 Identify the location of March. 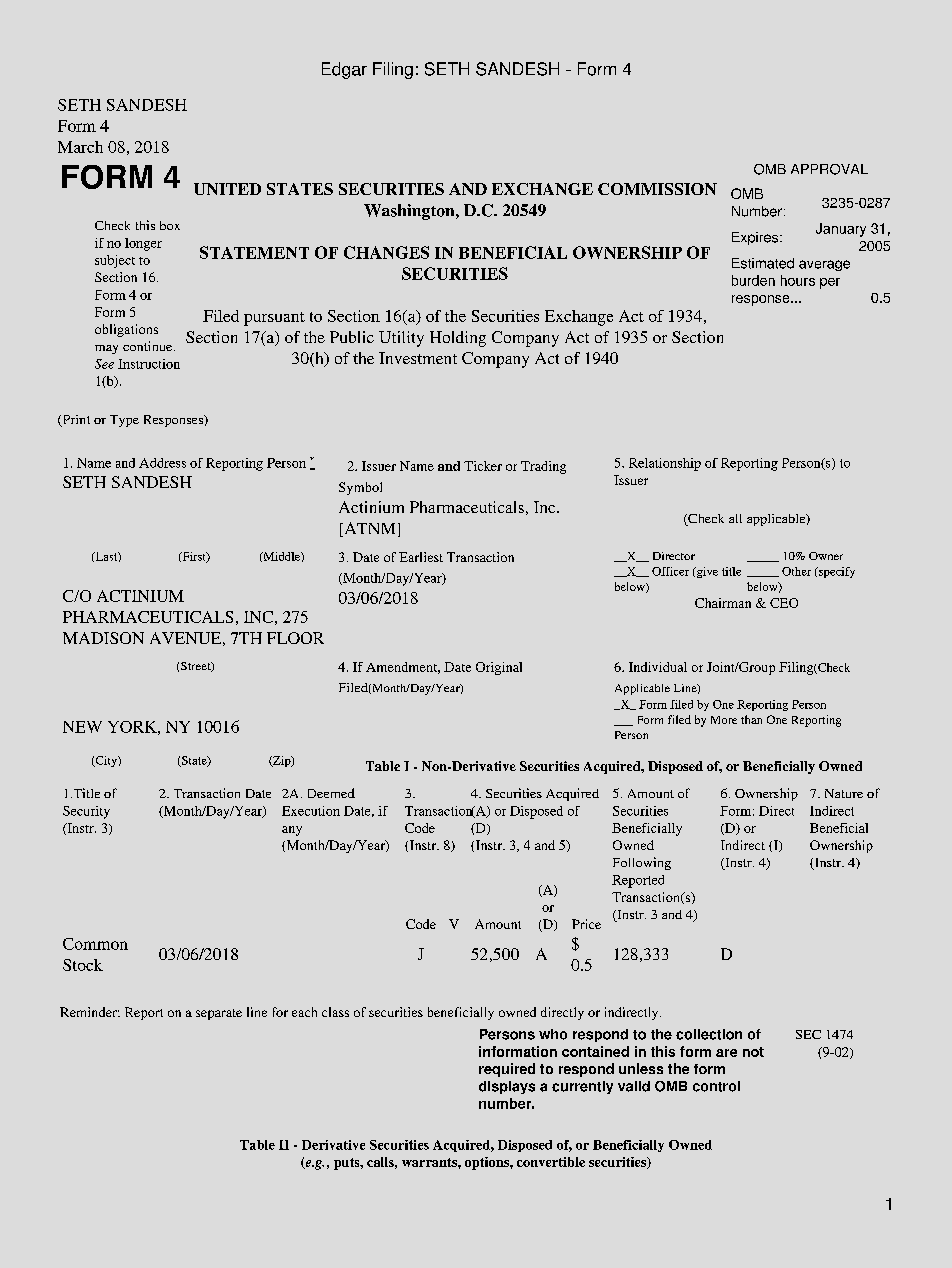
(80, 147).
